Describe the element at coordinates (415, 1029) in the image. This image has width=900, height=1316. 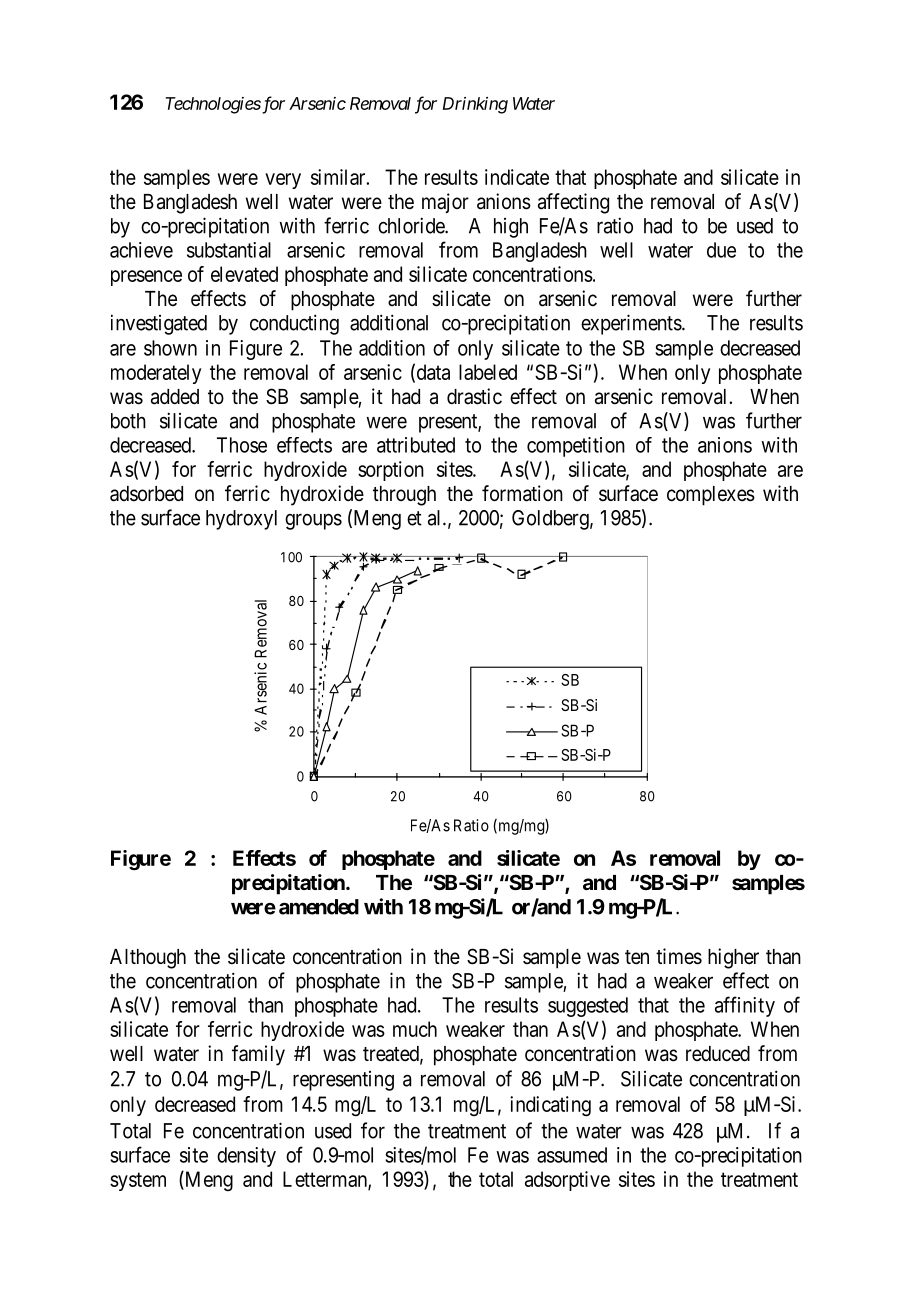
I see `much` at that location.
